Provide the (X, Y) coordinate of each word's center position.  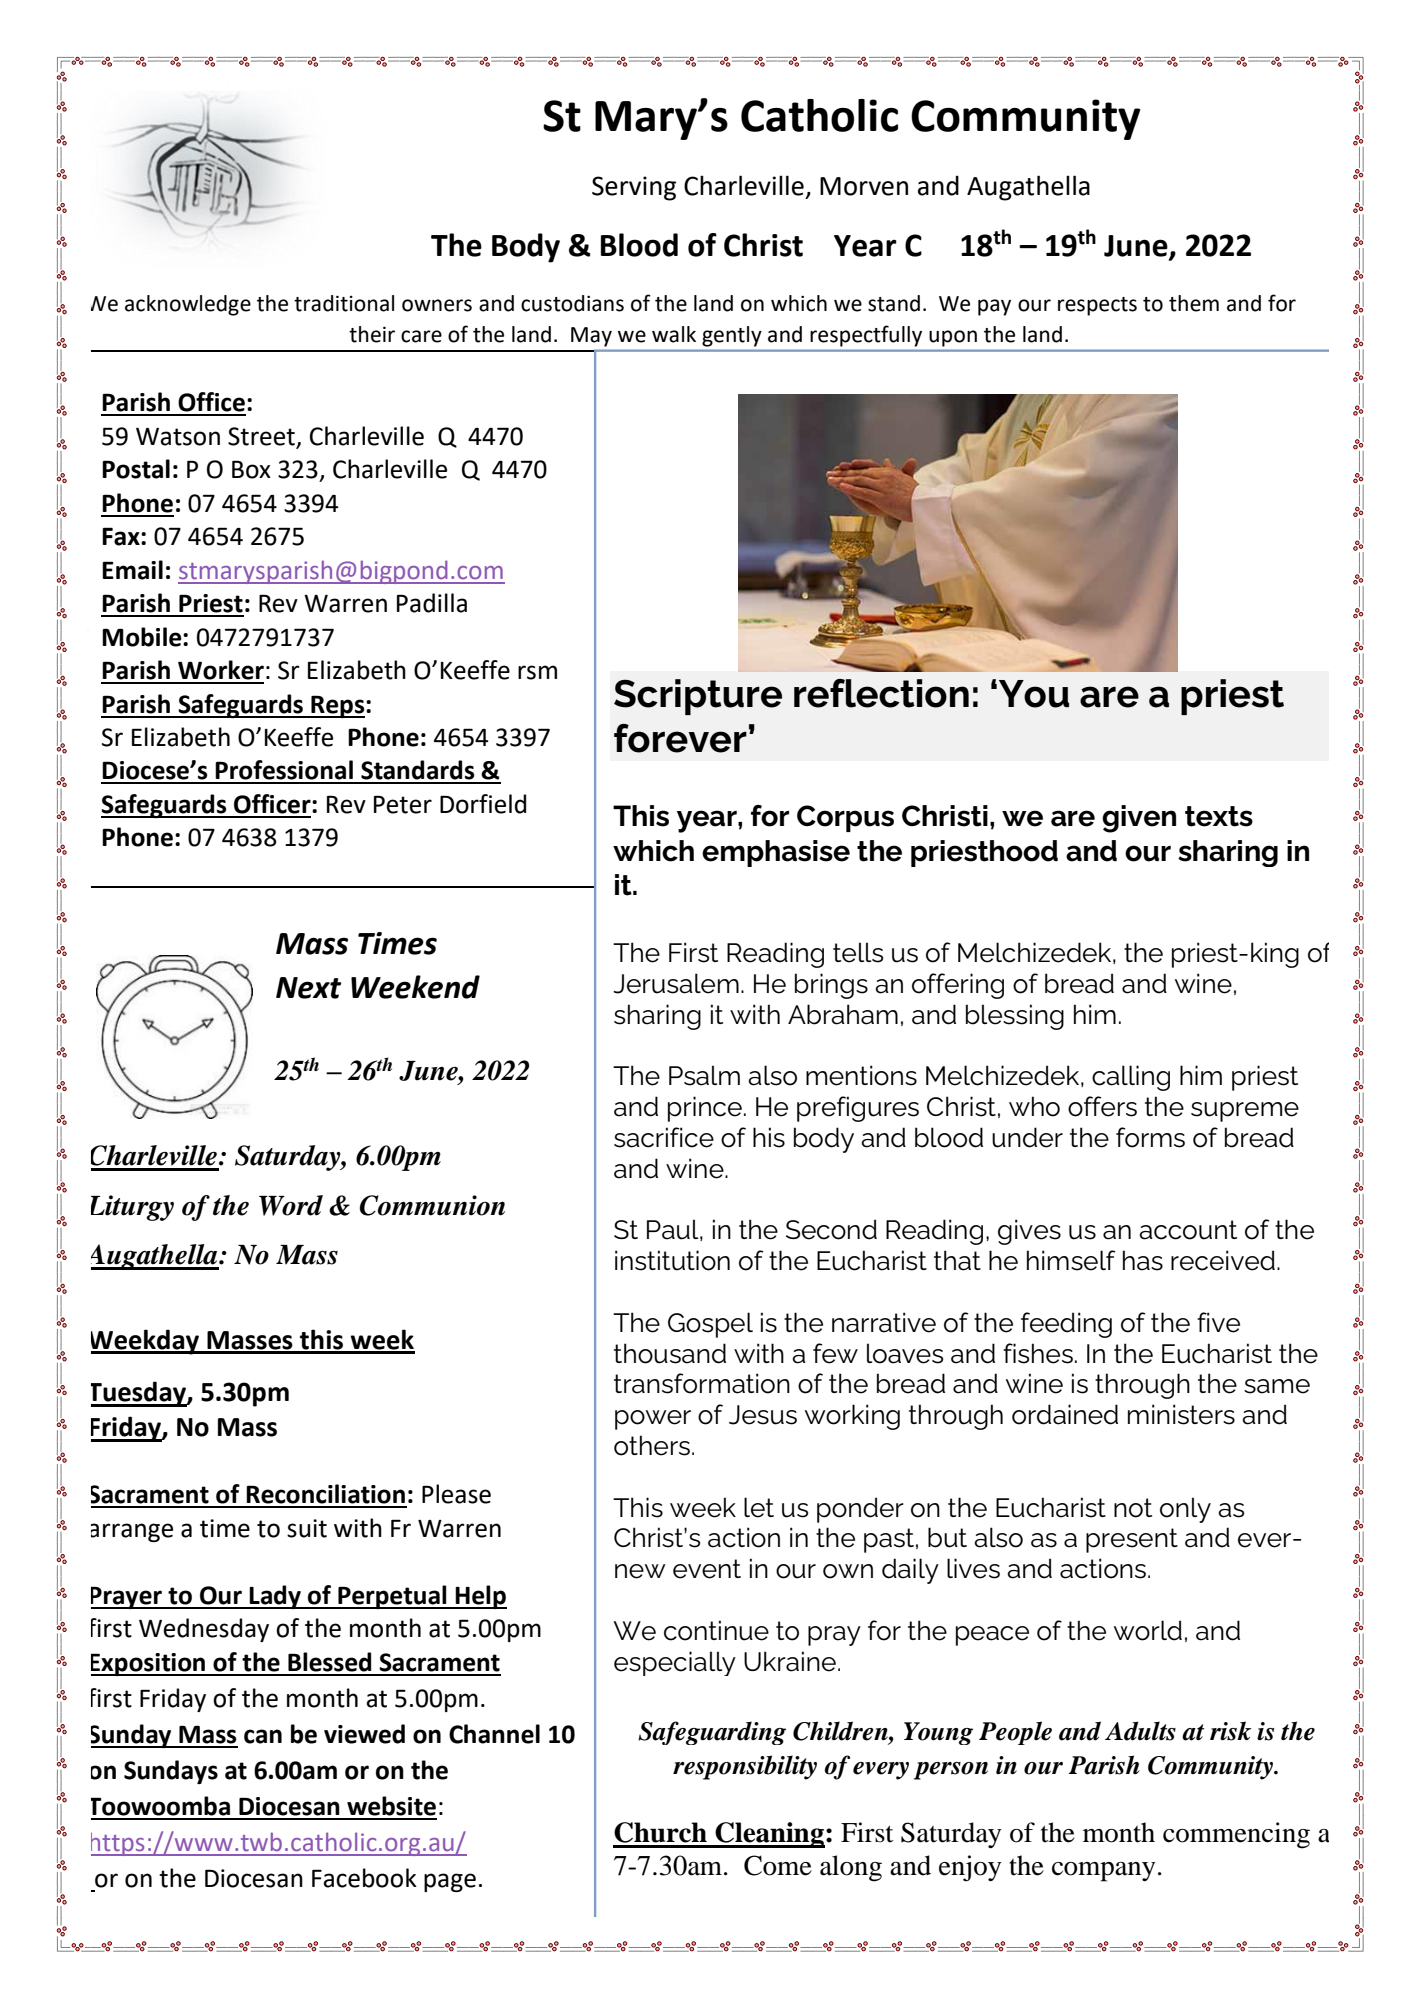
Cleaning (769, 1835)
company (1104, 1872)
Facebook (364, 1878)
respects (1097, 306)
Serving (634, 188)
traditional (344, 303)
